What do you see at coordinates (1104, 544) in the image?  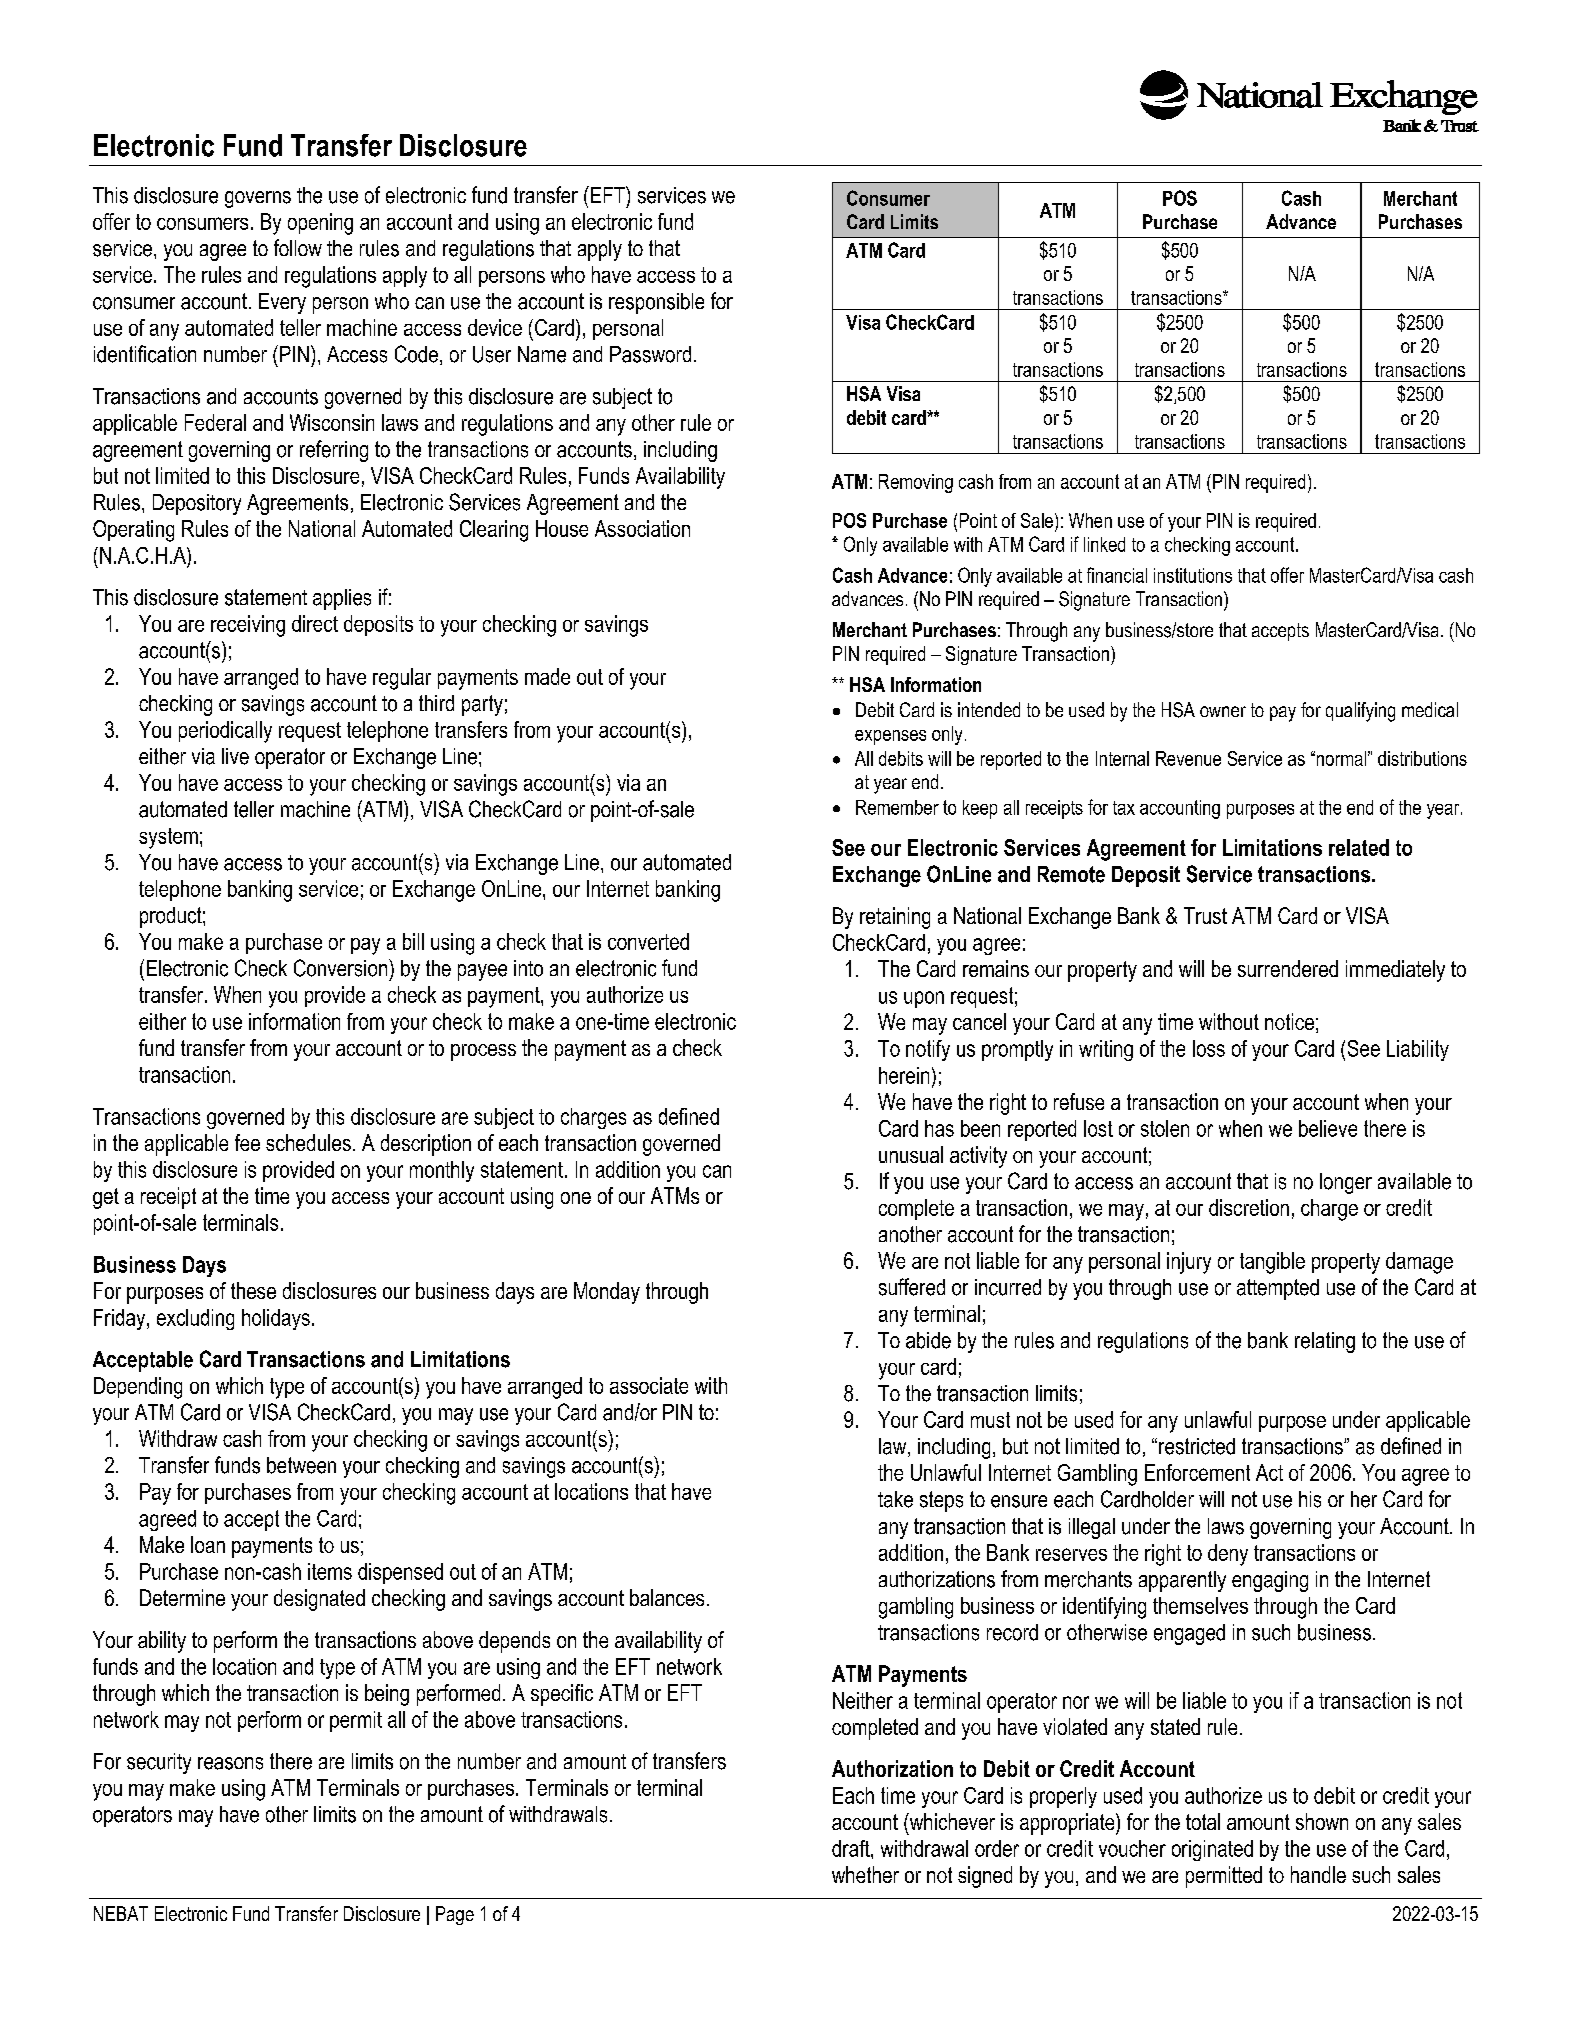 I see `linked` at bounding box center [1104, 544].
